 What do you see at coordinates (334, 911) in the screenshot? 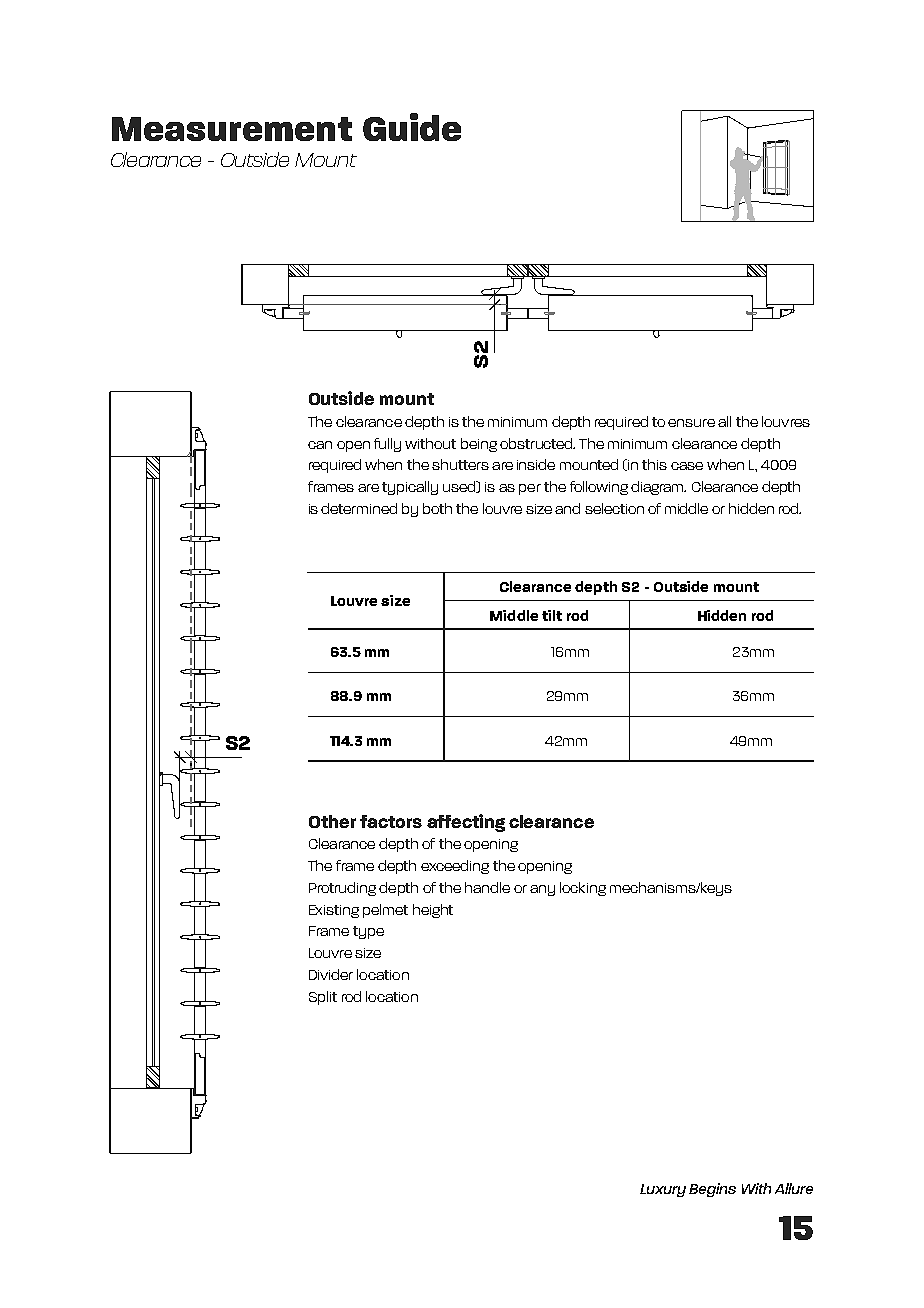
I see `Existing` at bounding box center [334, 911].
